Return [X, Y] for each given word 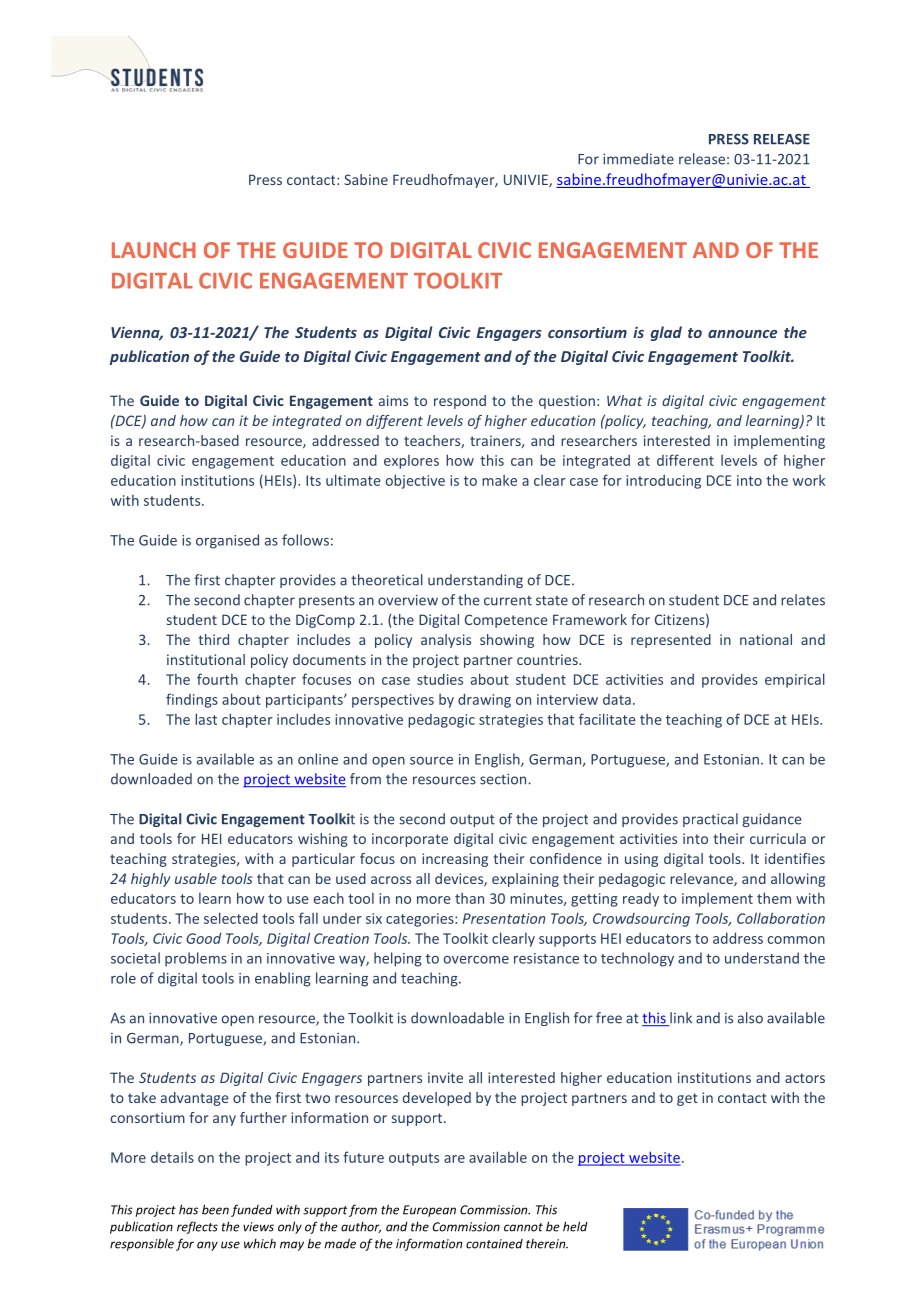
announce [742, 334]
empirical [795, 680]
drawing [484, 700]
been [215, 1209]
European [429, 1211]
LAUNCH [154, 250]
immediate [638, 159]
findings [192, 700]
